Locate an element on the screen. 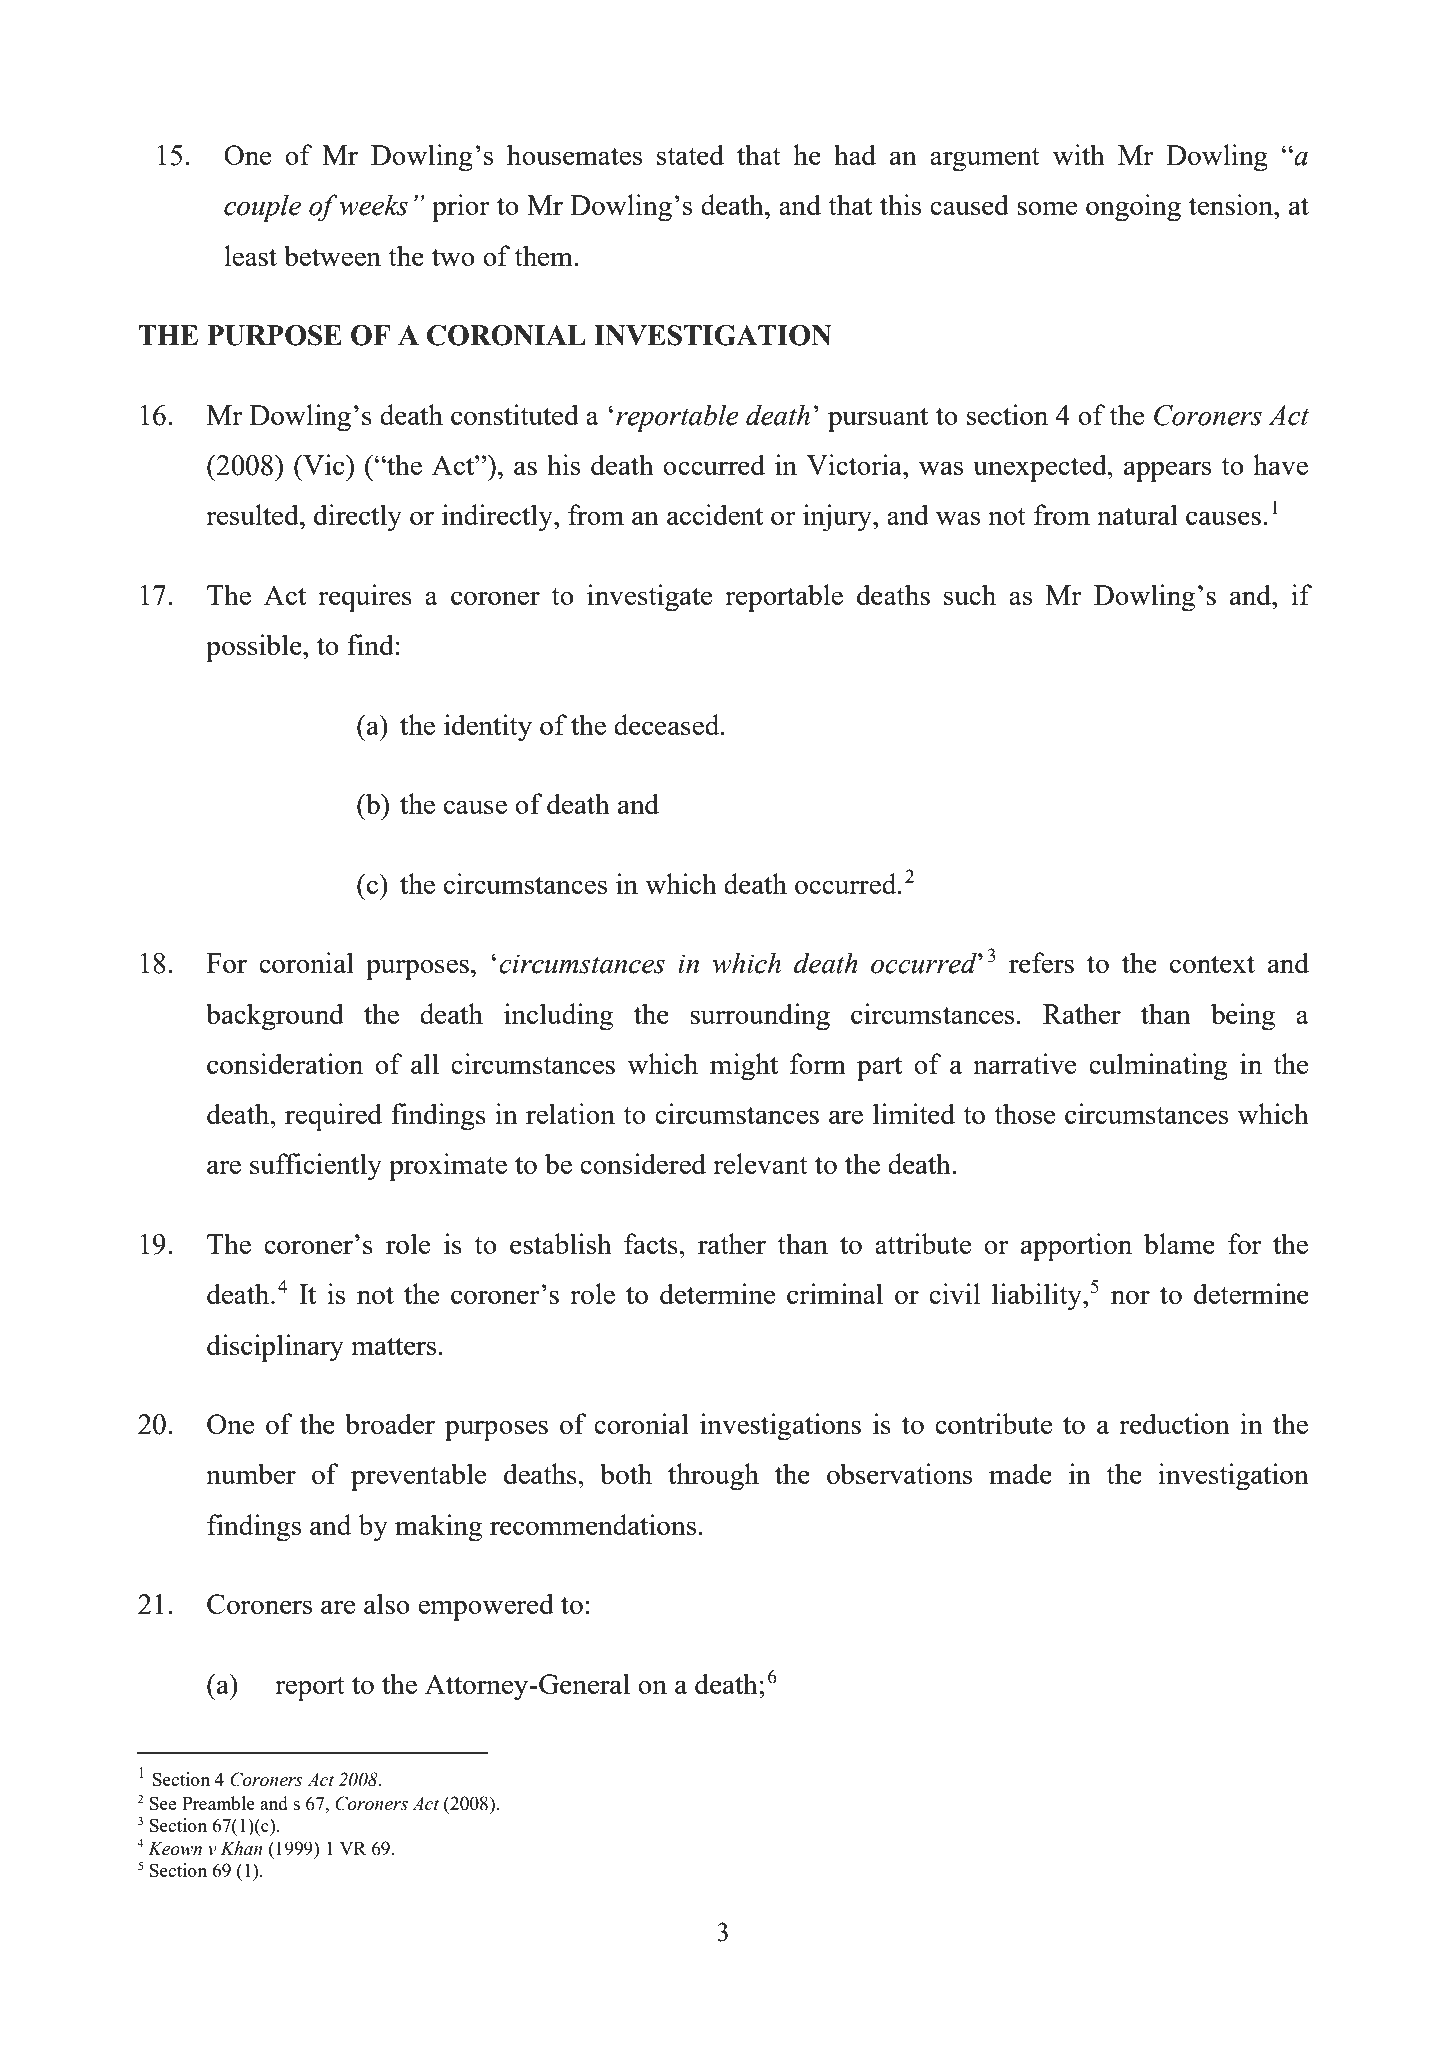 This screenshot has width=1447, height=2047. empowered is located at coordinates (486, 1607).
